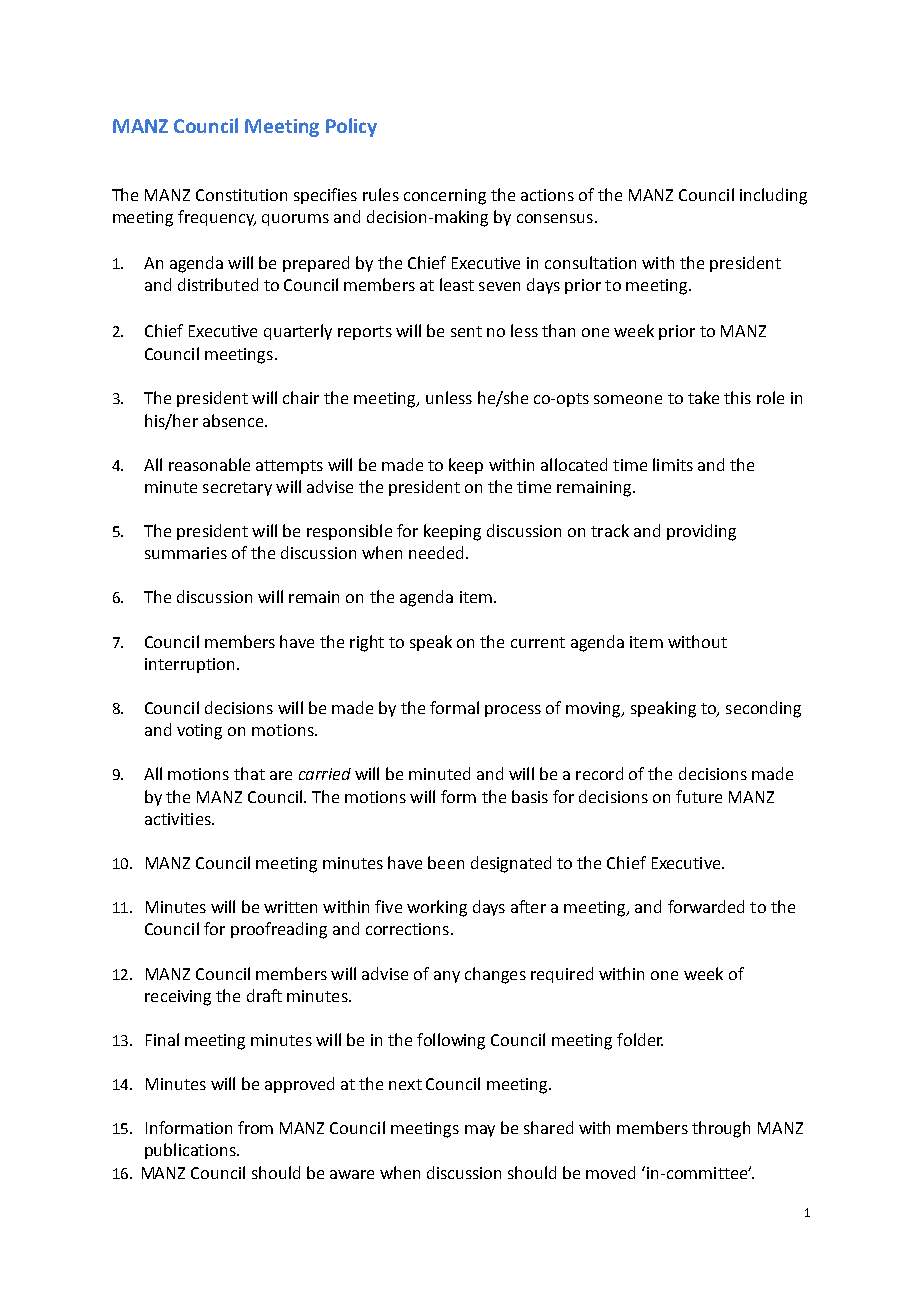 The image size is (924, 1307). What do you see at coordinates (773, 196) in the image?
I see `including` at bounding box center [773, 196].
